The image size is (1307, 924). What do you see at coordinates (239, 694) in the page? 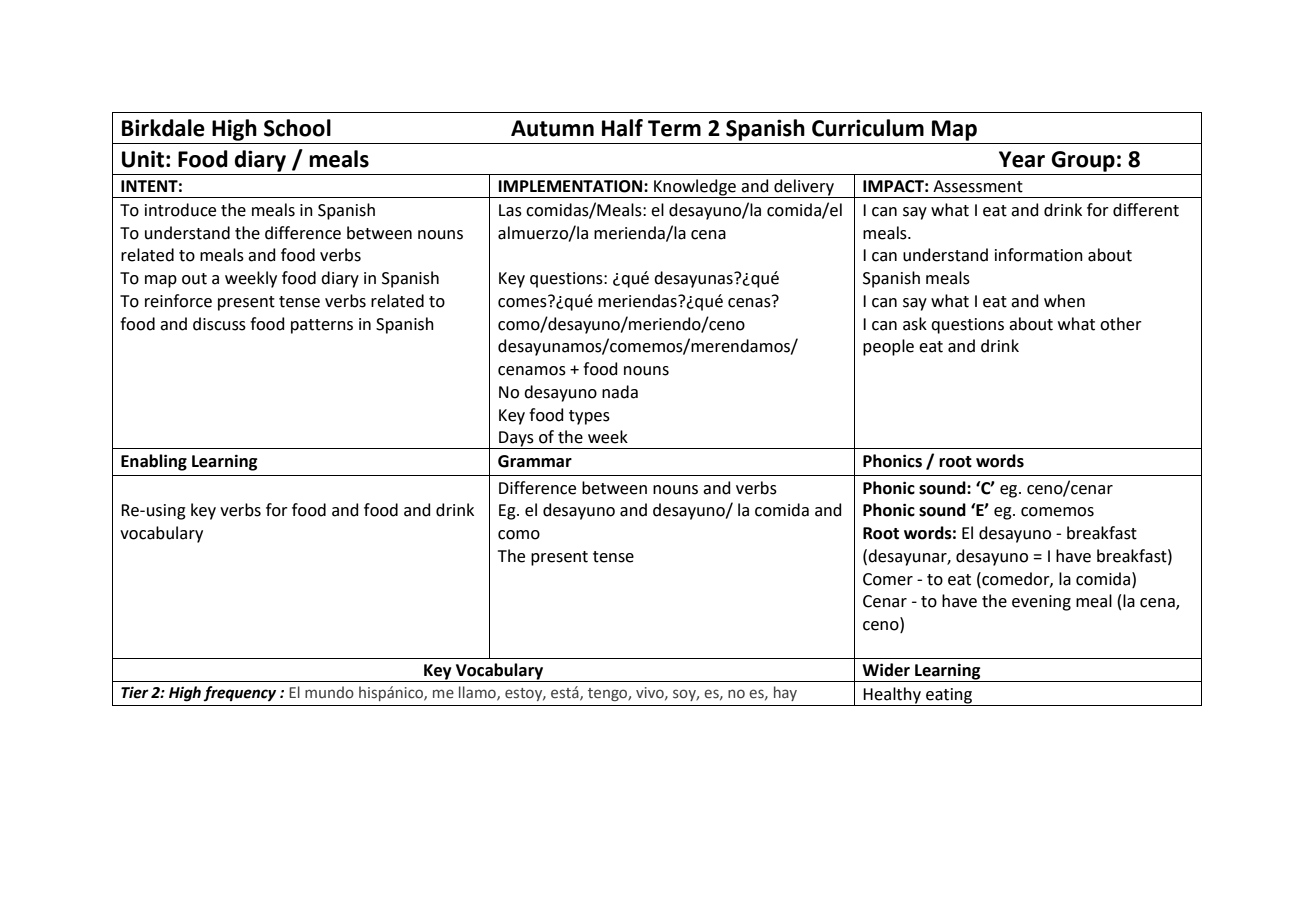
I see `frequency` at bounding box center [239, 694].
